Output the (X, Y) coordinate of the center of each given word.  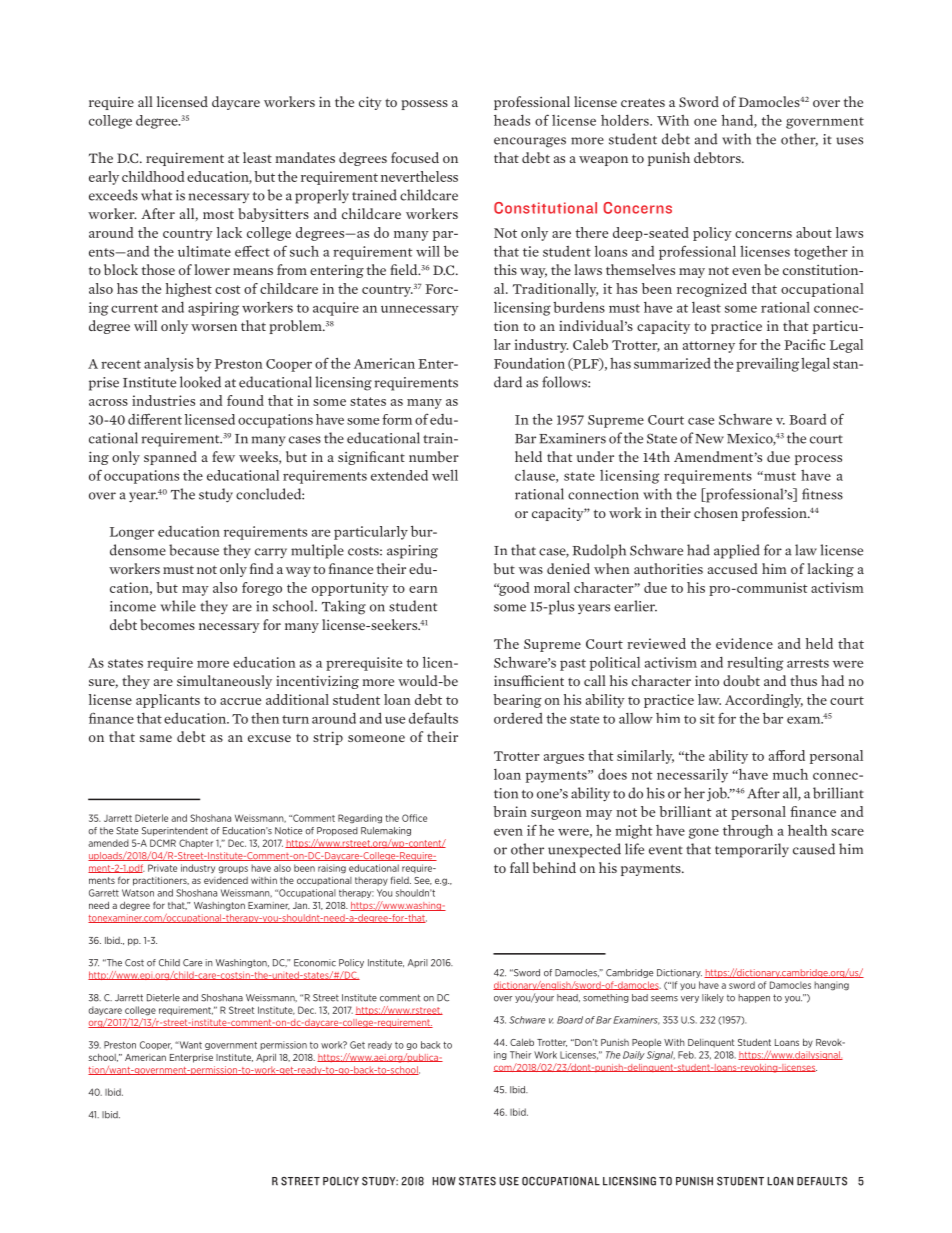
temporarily (752, 850)
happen (754, 998)
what (156, 195)
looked (200, 382)
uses (849, 141)
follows (565, 382)
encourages (530, 142)
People (646, 1043)
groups (233, 870)
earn (423, 589)
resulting (755, 663)
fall (519, 867)
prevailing (767, 365)
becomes (167, 624)
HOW (444, 1181)
